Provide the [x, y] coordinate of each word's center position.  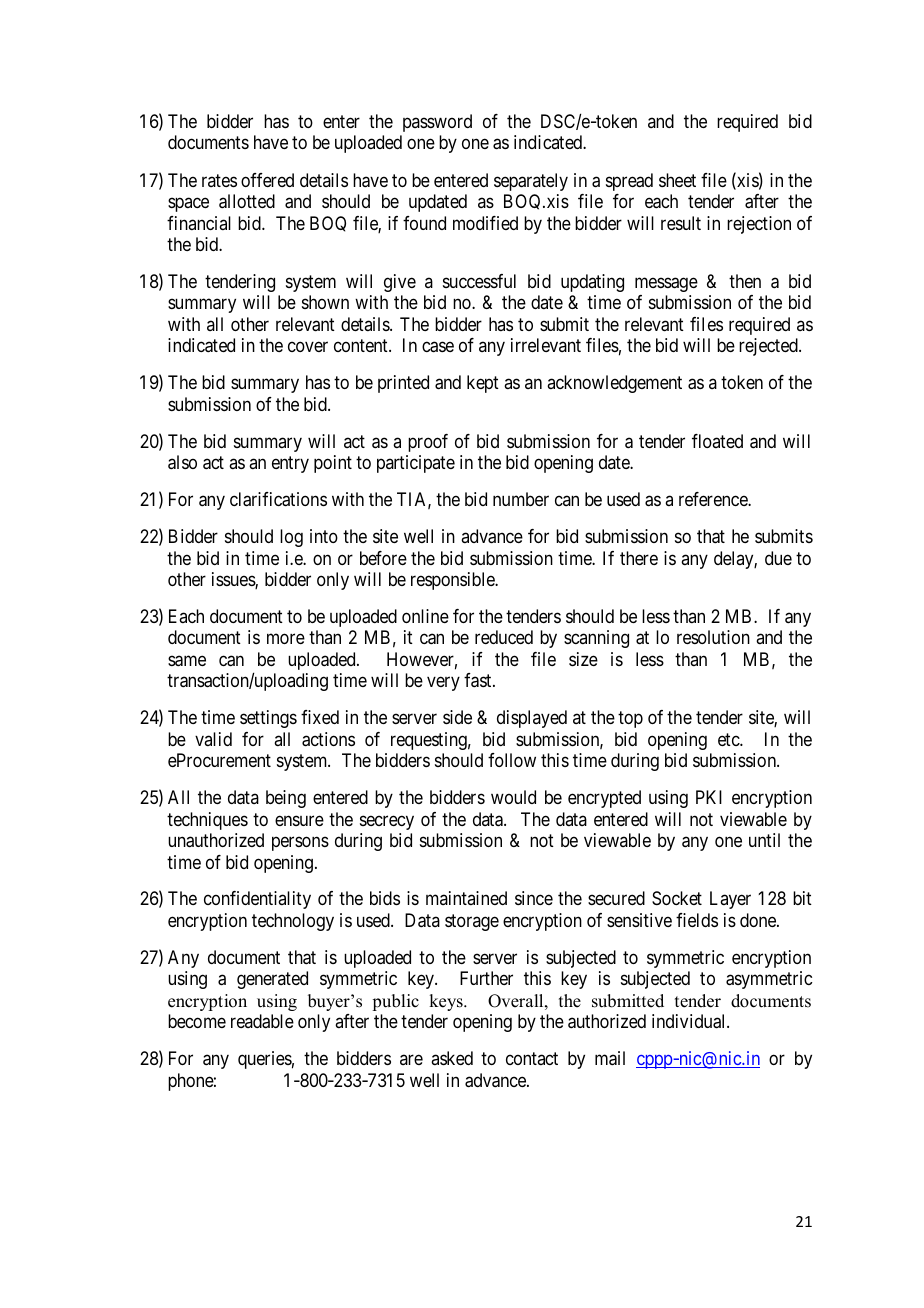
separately [531, 182]
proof [428, 443]
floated [717, 441]
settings [268, 719]
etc [729, 739]
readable [262, 1021]
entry [290, 464]
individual [690, 1021]
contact [532, 1058]
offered [267, 180]
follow [512, 760]
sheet [677, 180]
